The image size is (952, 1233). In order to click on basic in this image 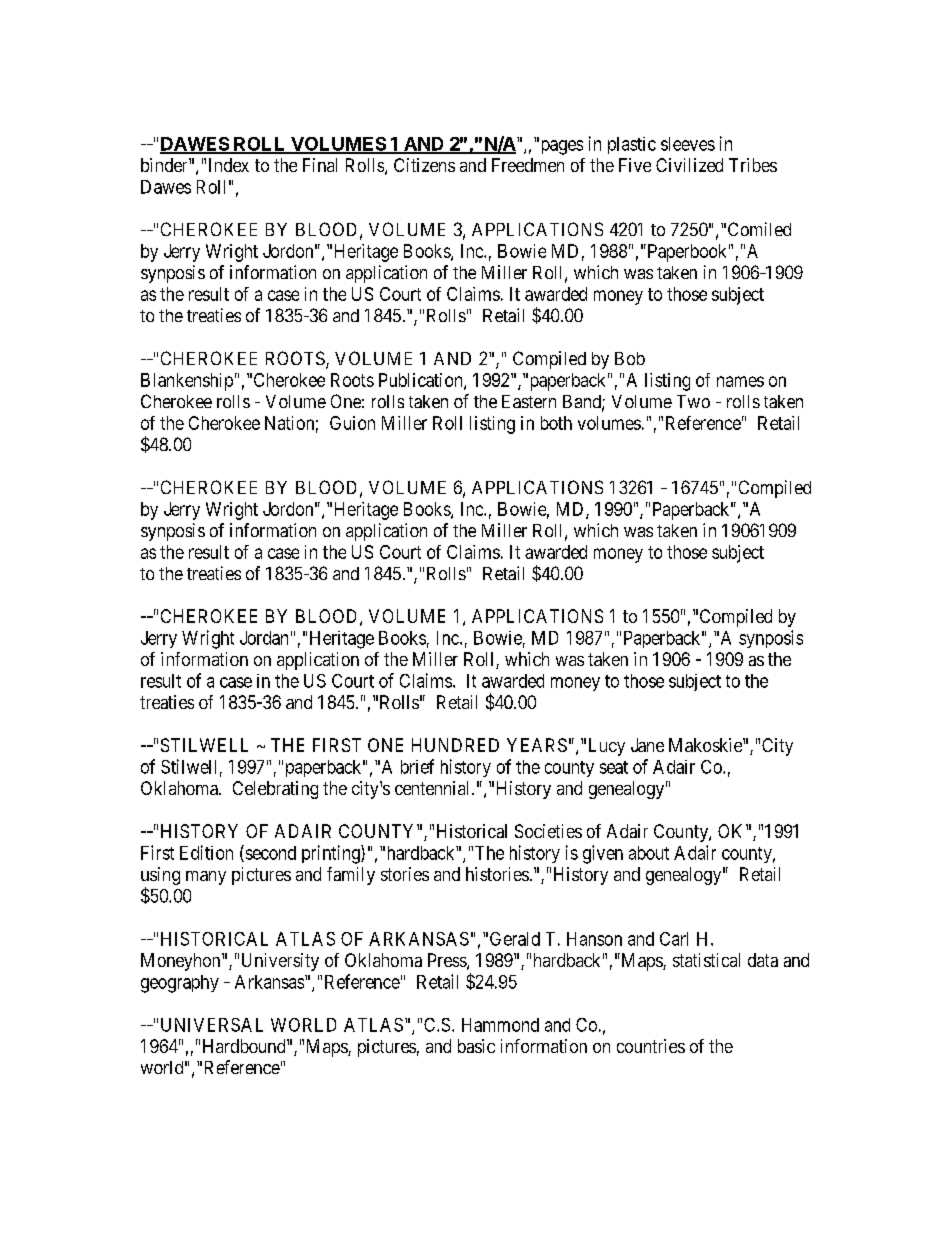, I will do `click(476, 1046)`.
